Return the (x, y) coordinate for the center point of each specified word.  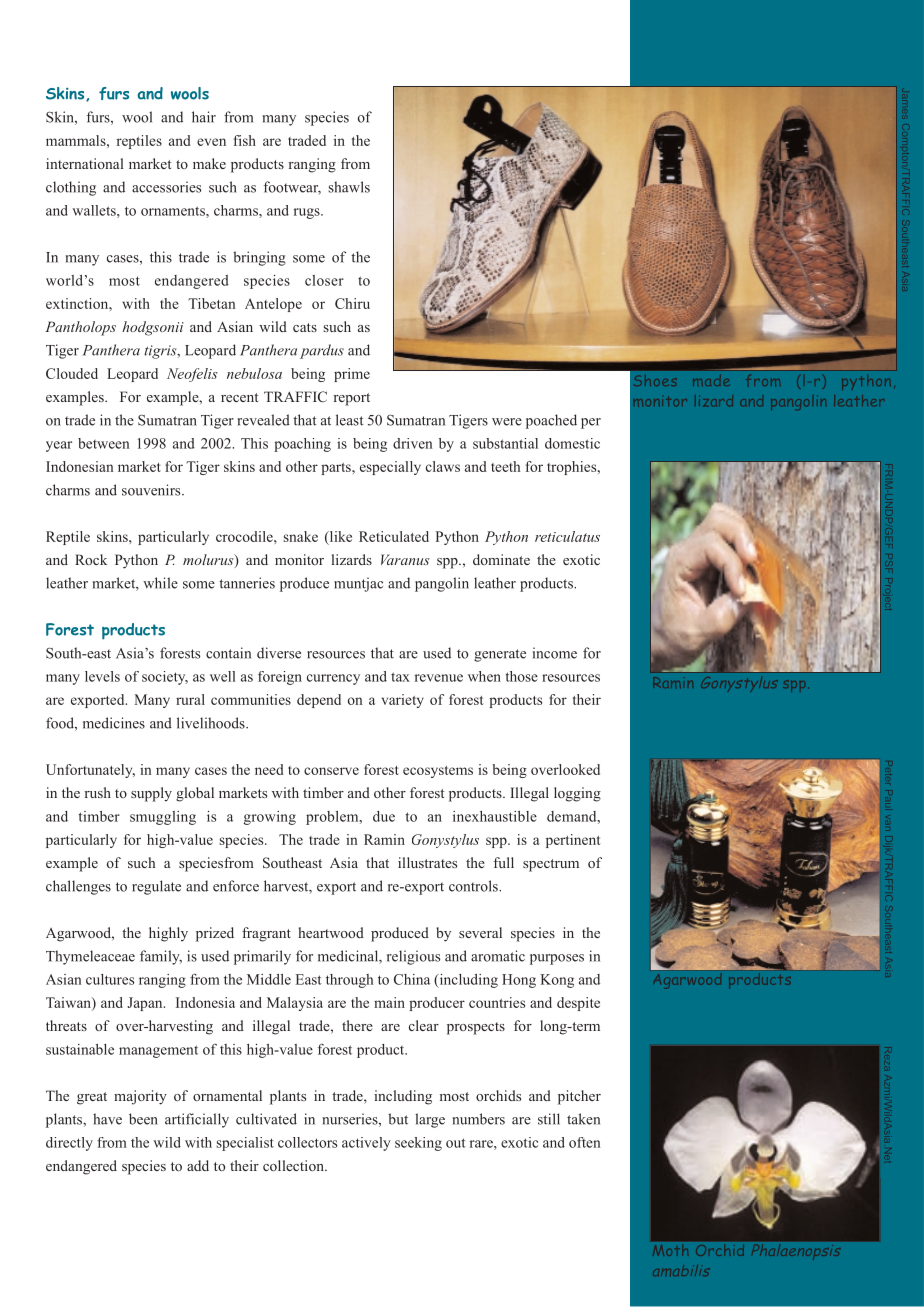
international (85, 163)
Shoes (656, 380)
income (555, 653)
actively (366, 1144)
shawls (349, 187)
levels (102, 676)
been (143, 1119)
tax (400, 677)
